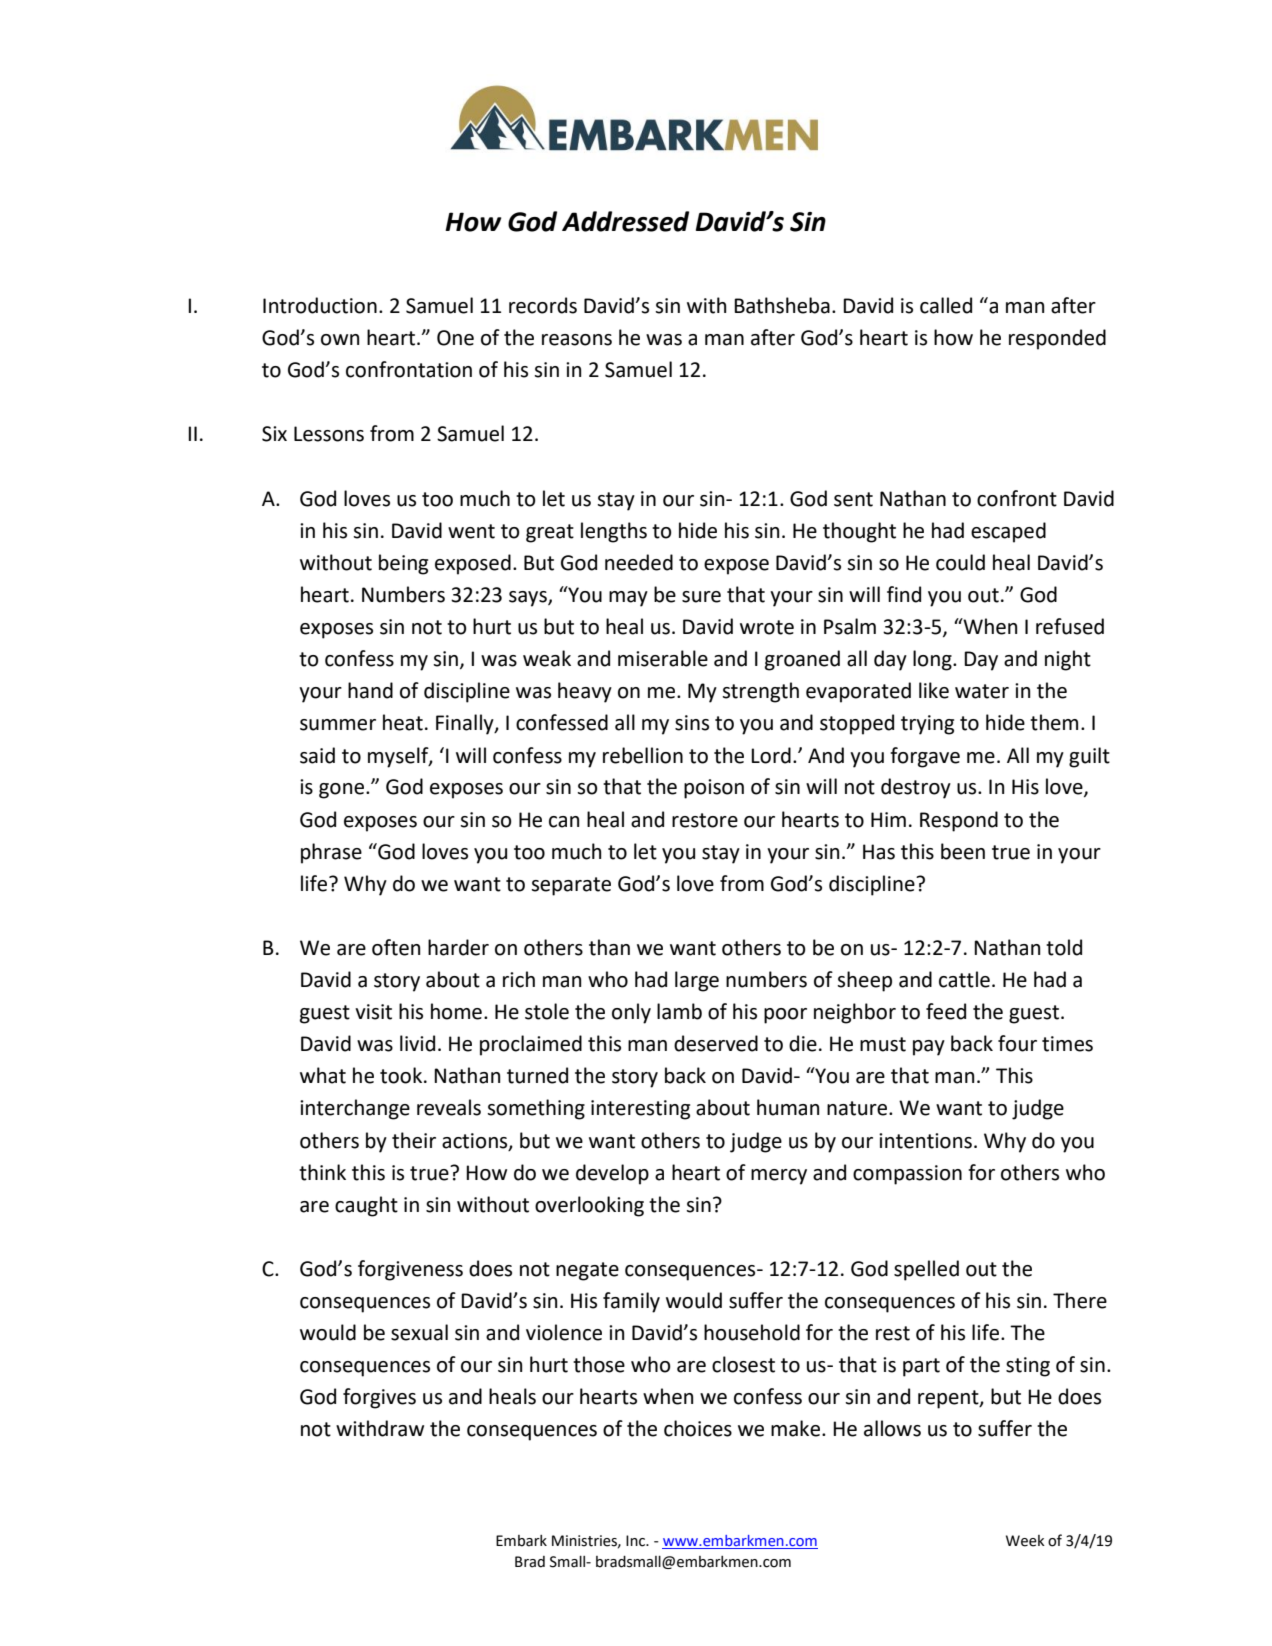 The height and width of the screenshot is (1646, 1272). What do you see at coordinates (679, 1011) in the screenshot?
I see `lamb` at bounding box center [679, 1011].
